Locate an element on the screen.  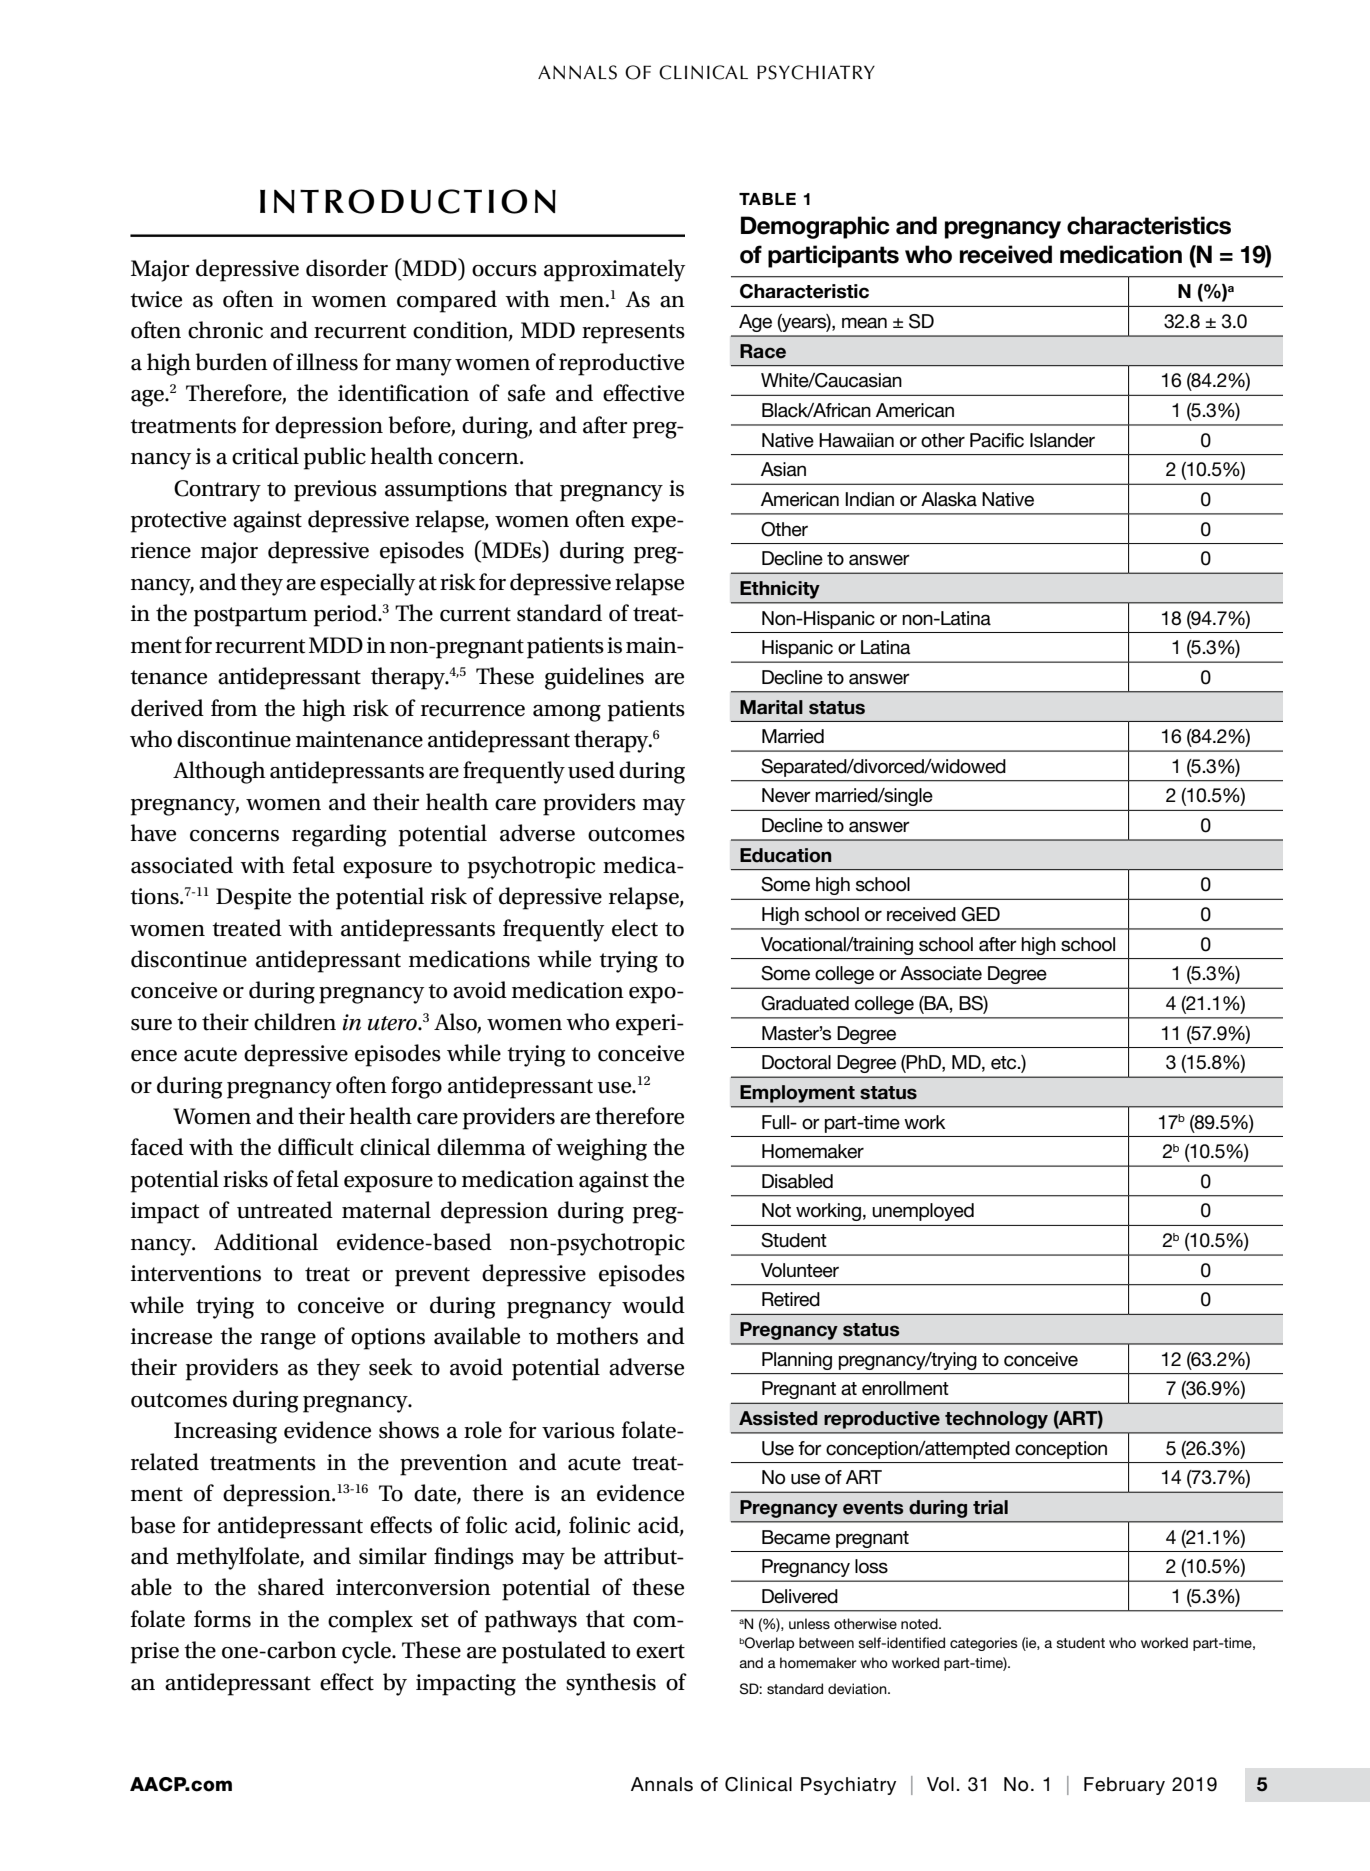
approximately is located at coordinates (614, 270).
